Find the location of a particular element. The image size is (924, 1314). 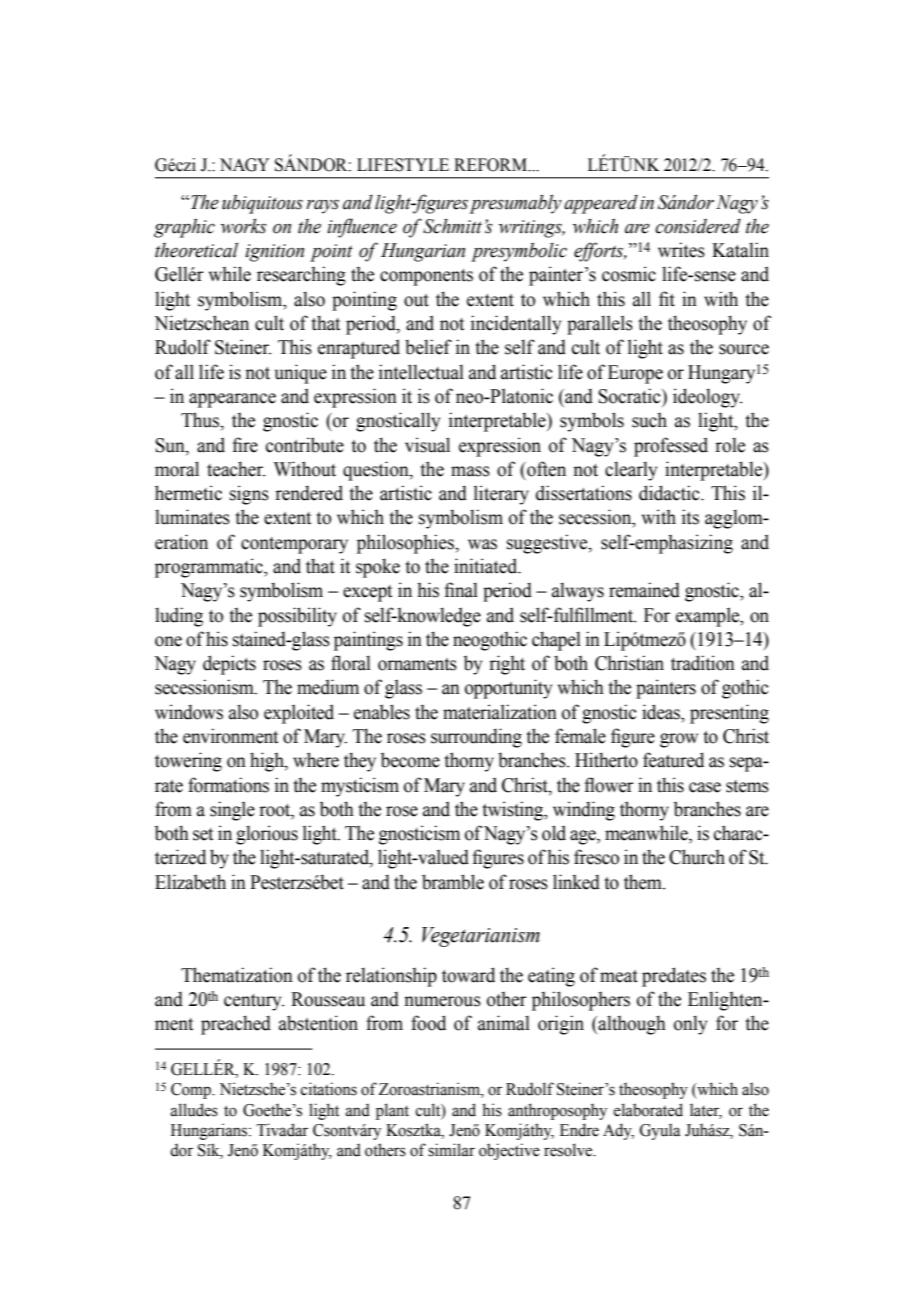

alludes is located at coordinates (194, 1110).
